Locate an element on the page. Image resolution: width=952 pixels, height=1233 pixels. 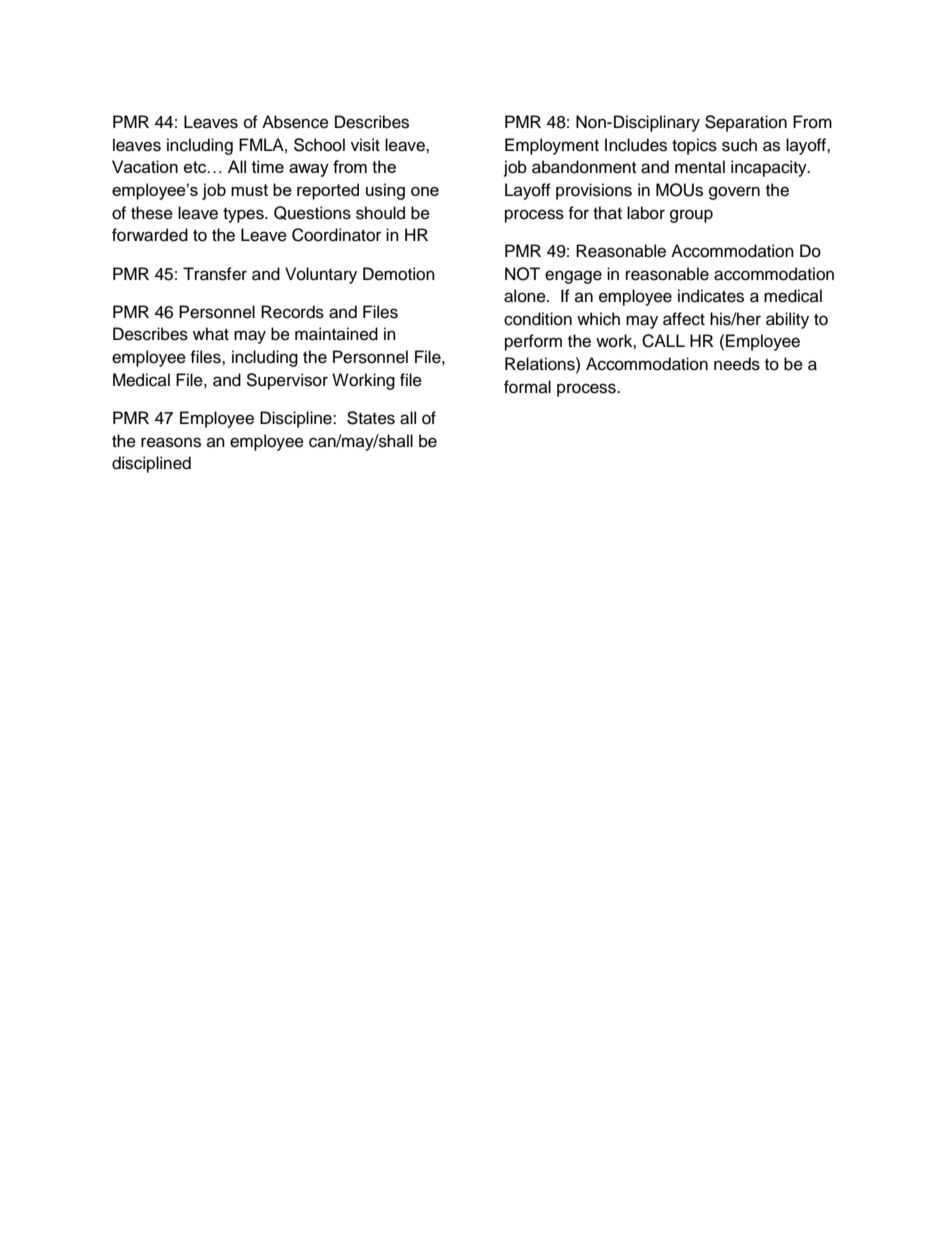
Transfer is located at coordinates (215, 274).
